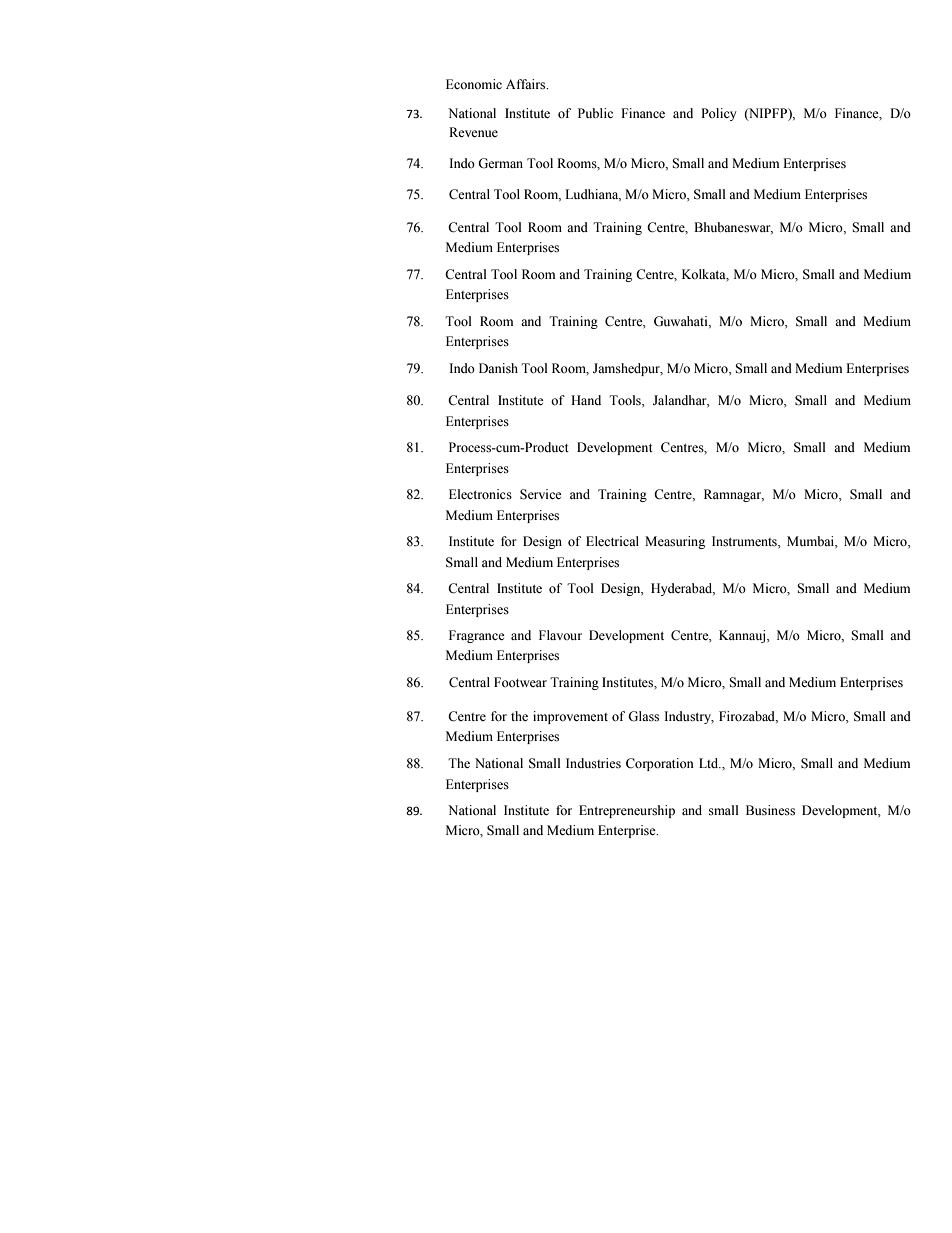 The width and height of the screenshot is (952, 1233). Describe the element at coordinates (627, 811) in the screenshot. I see `Entrepreneurship` at that location.
